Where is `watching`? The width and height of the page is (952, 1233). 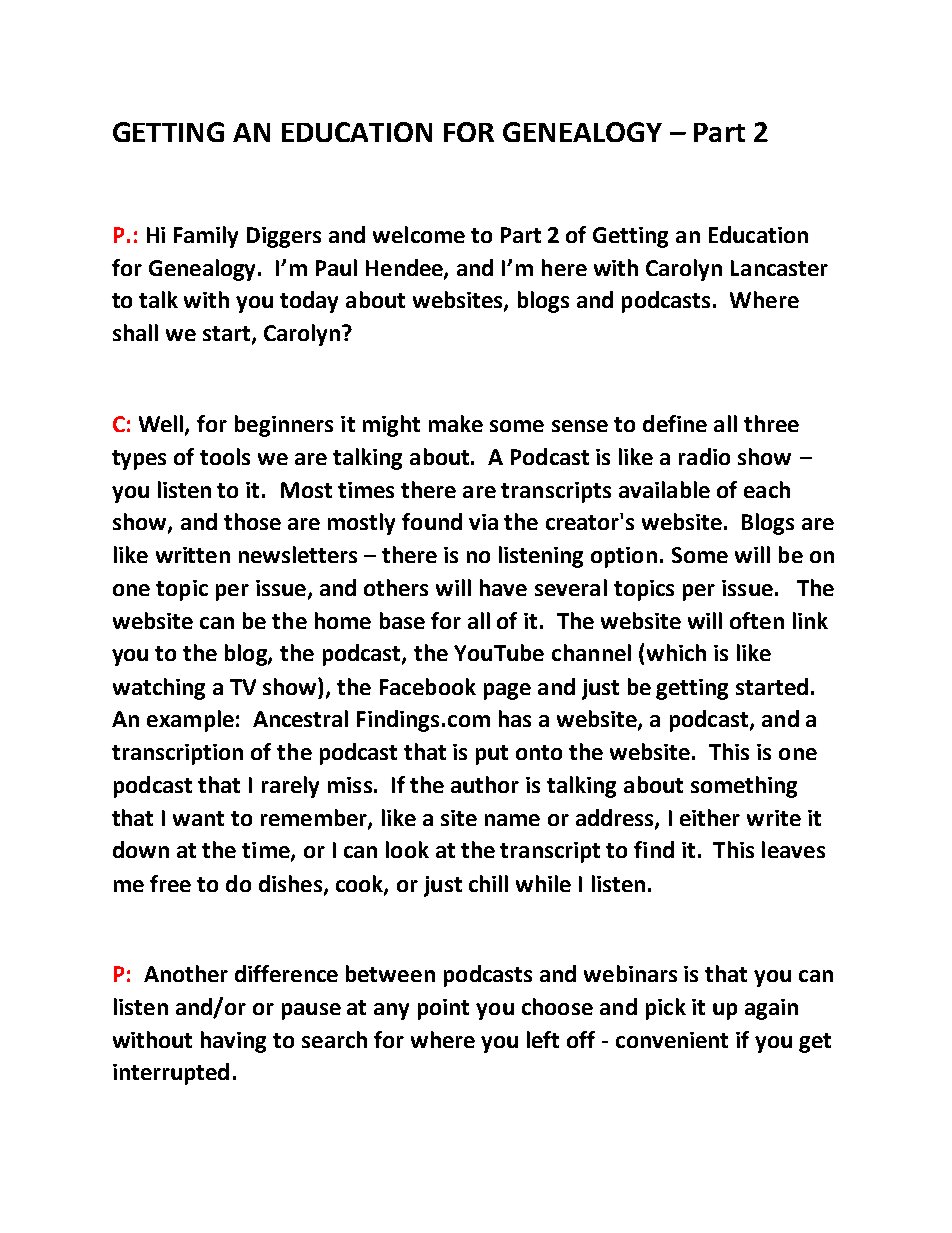
watching is located at coordinates (159, 689).
